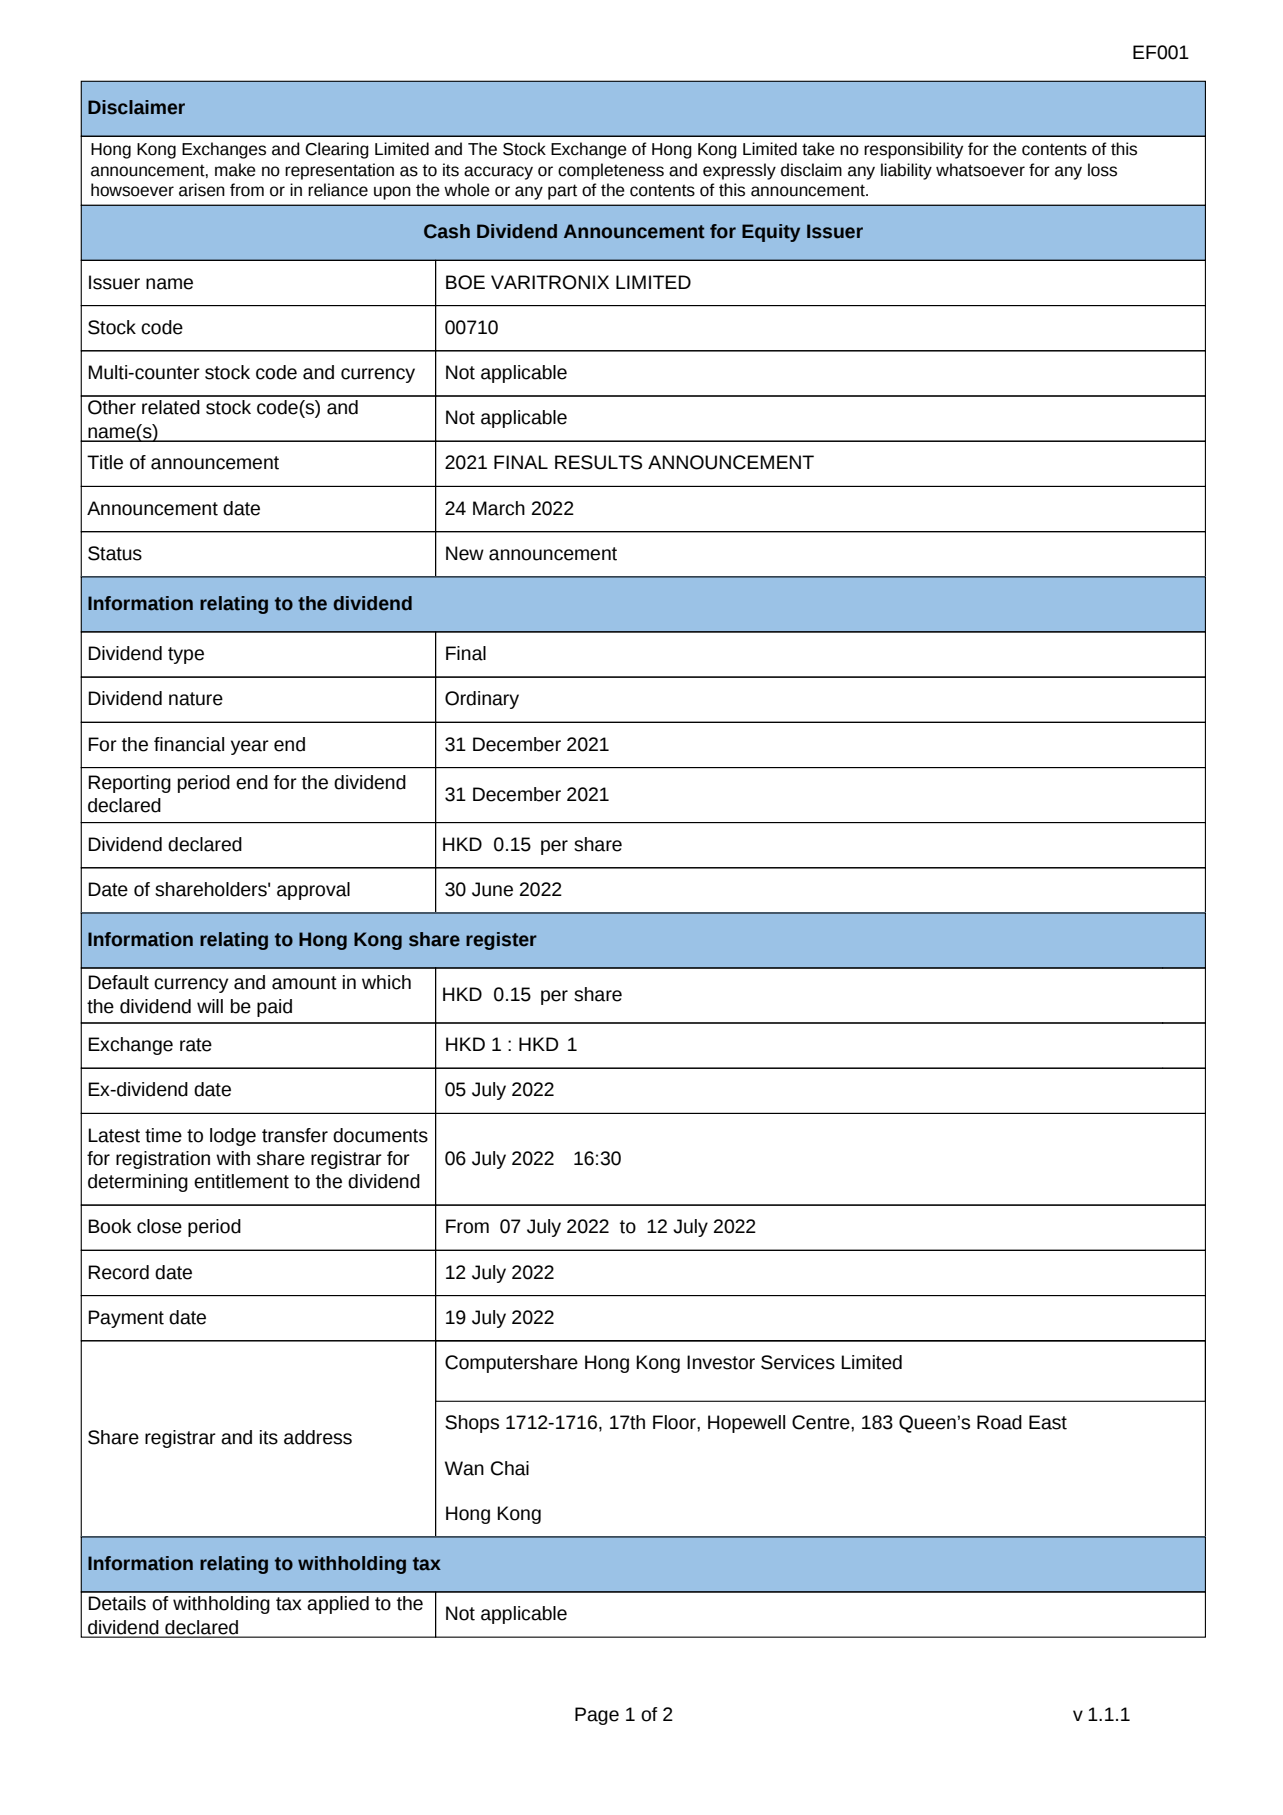  I want to click on applied, so click(338, 1605).
